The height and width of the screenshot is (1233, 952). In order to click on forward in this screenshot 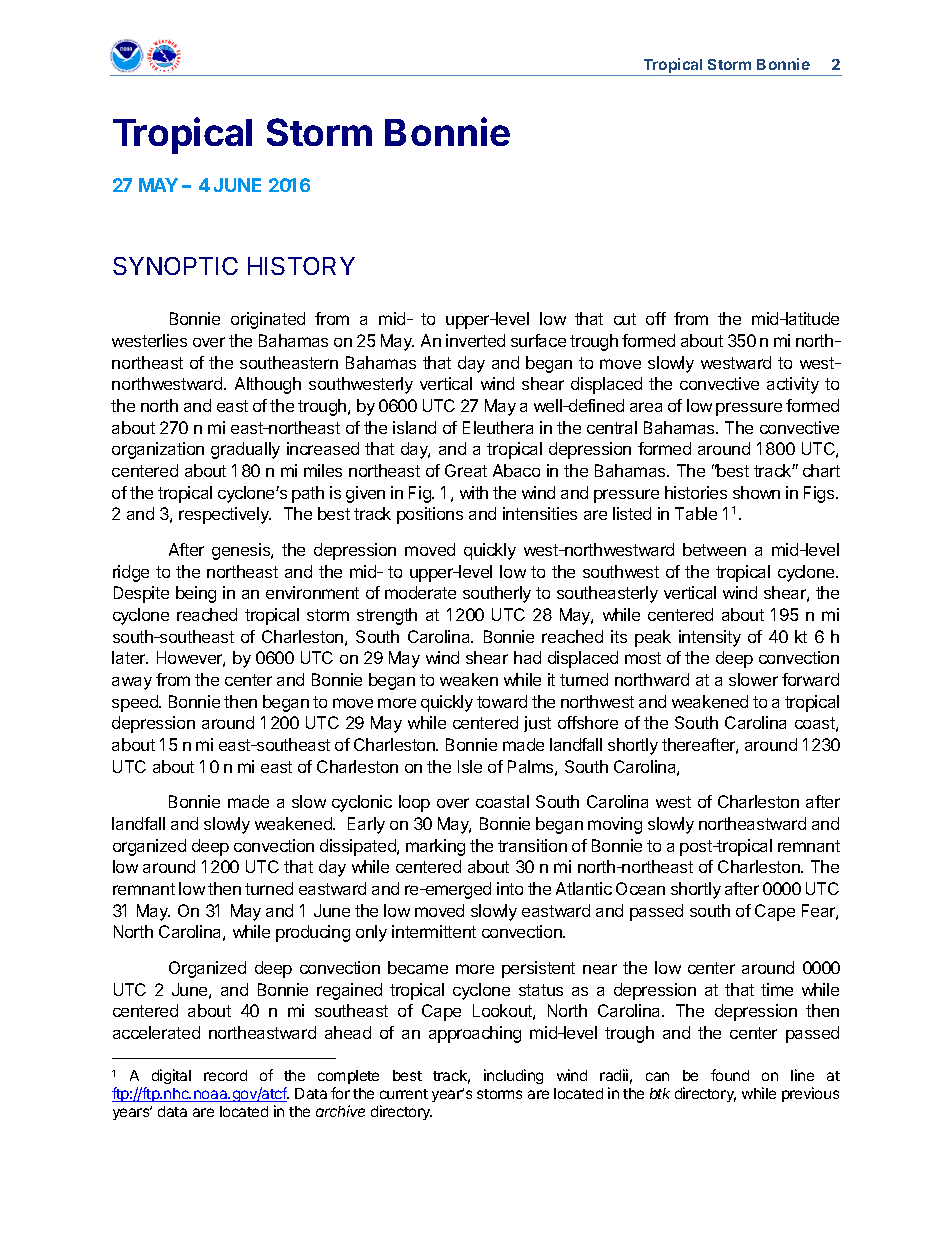, I will do `click(810, 679)`.
